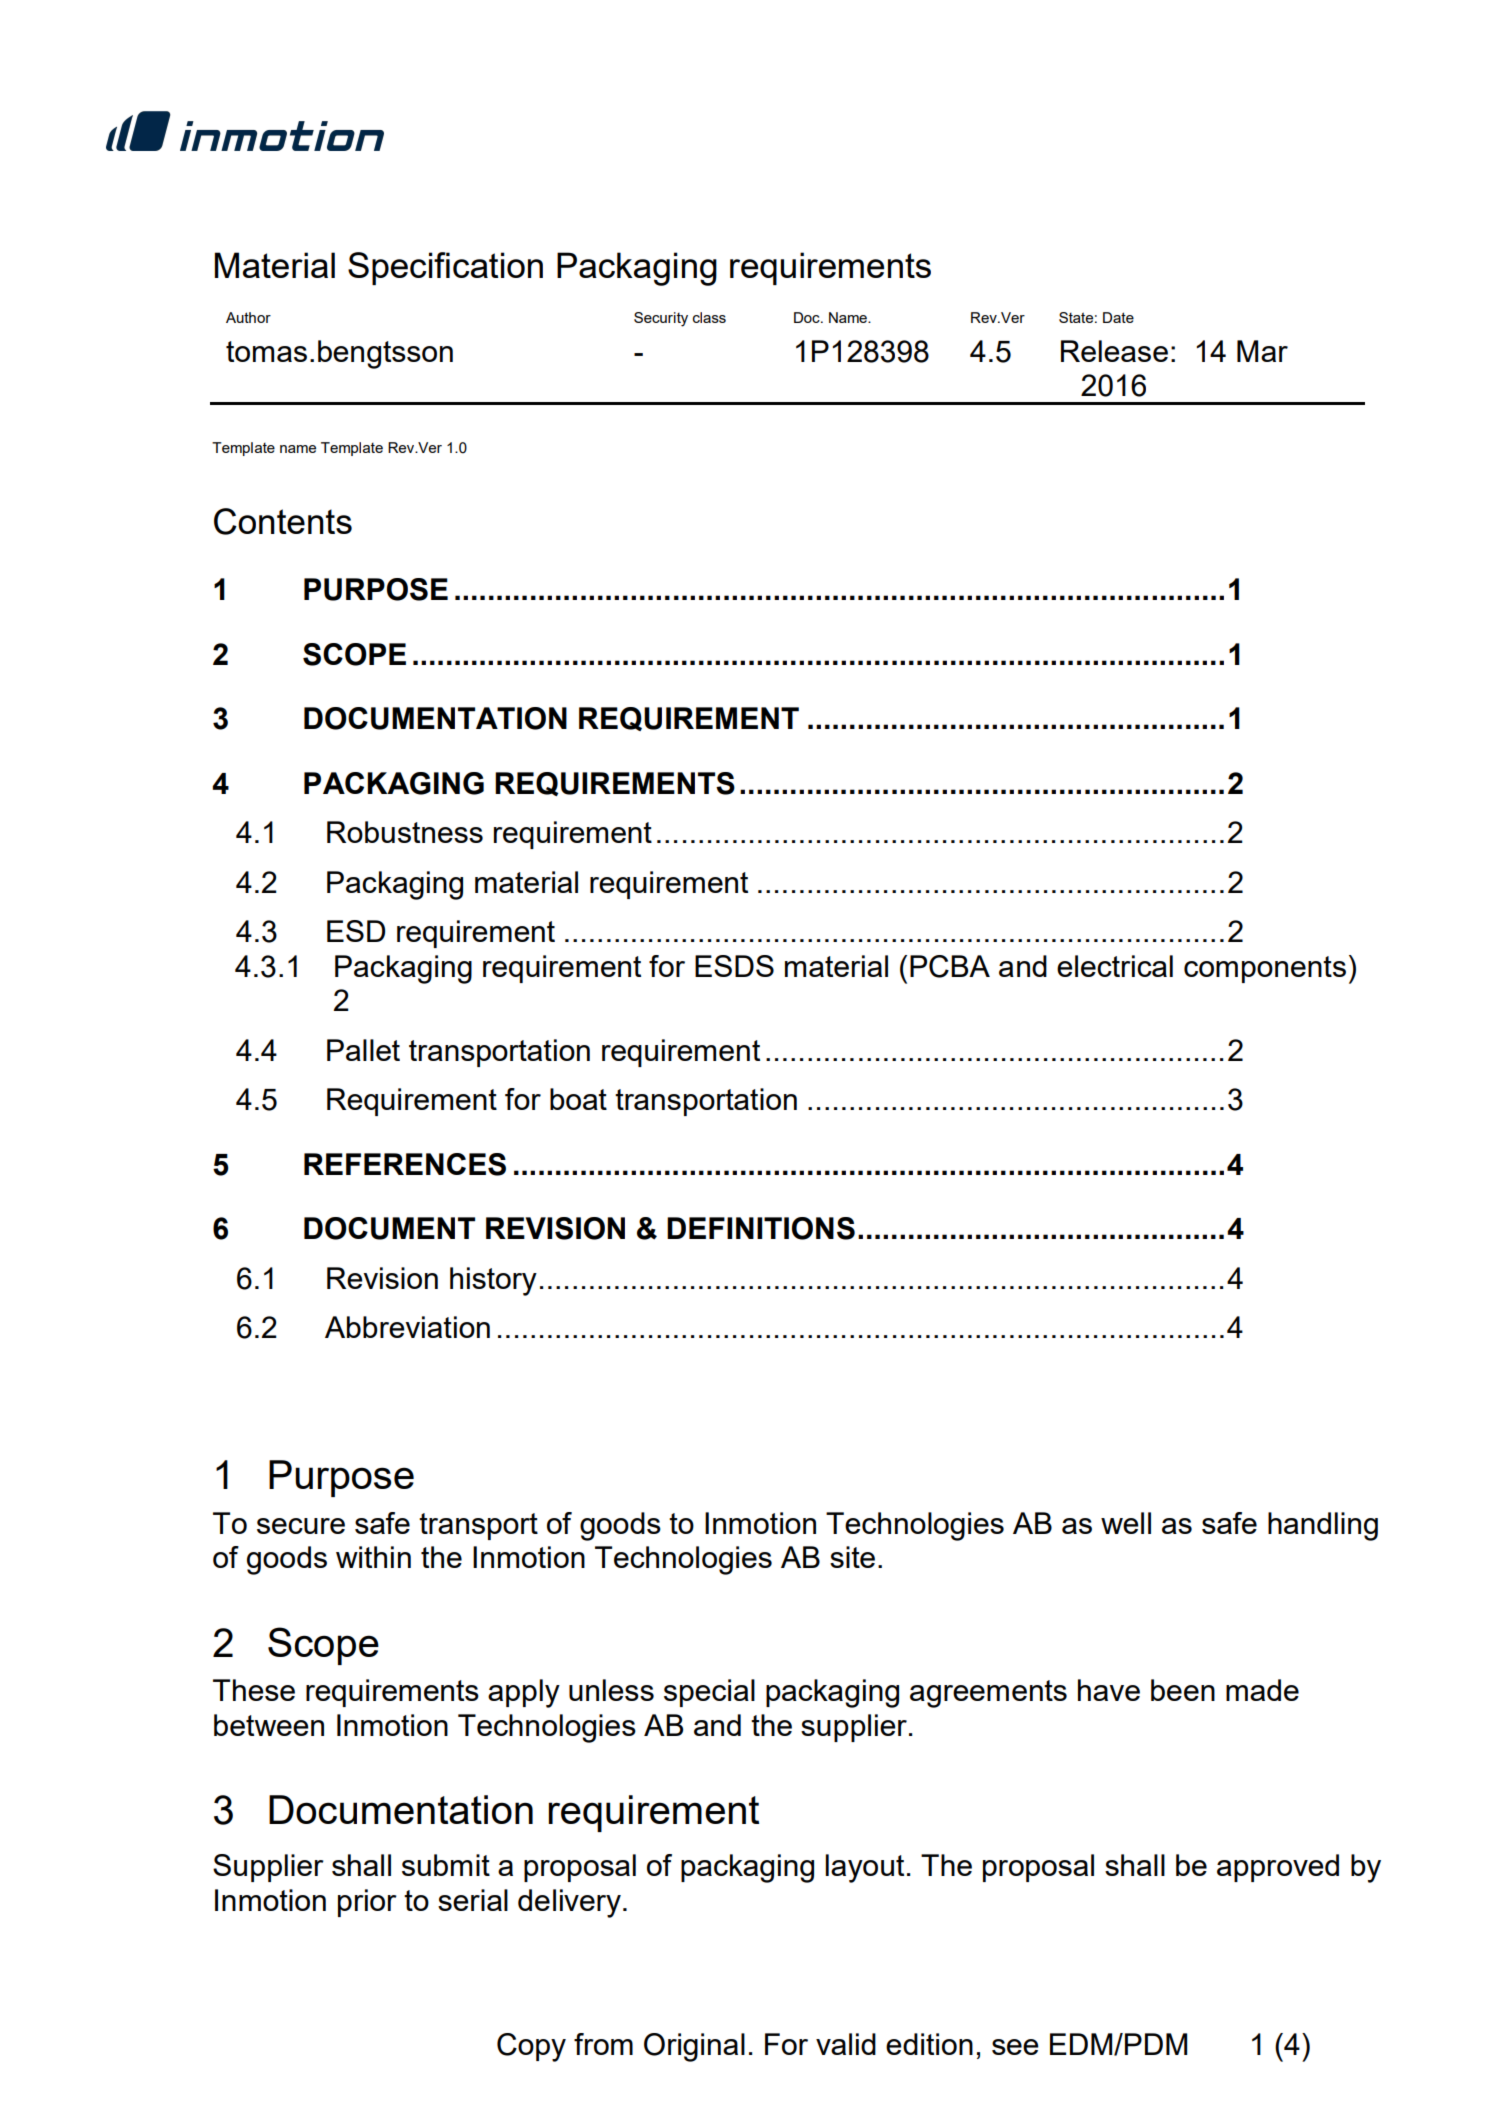 This page has height=2105, width=1488. What do you see at coordinates (1265, 969) in the page?
I see `components` at bounding box center [1265, 969].
